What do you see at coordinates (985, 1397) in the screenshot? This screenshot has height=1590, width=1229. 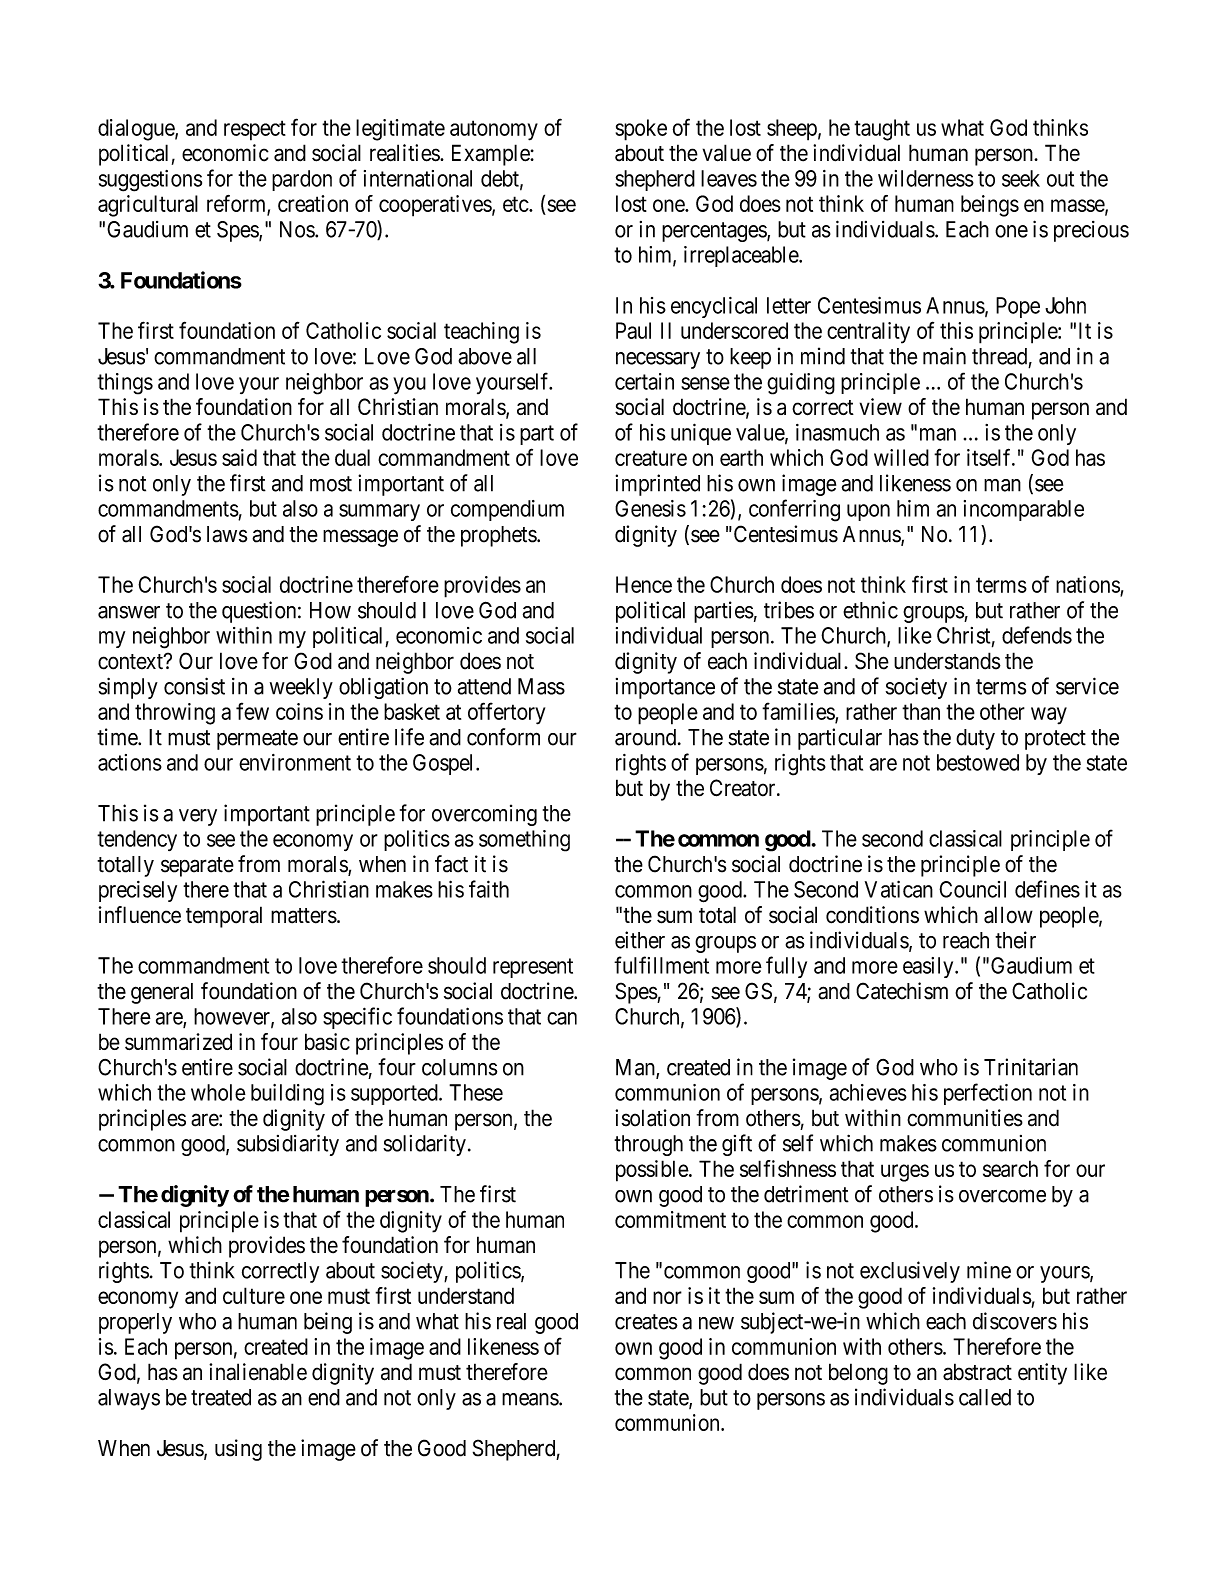 I see `called` at bounding box center [985, 1397].
